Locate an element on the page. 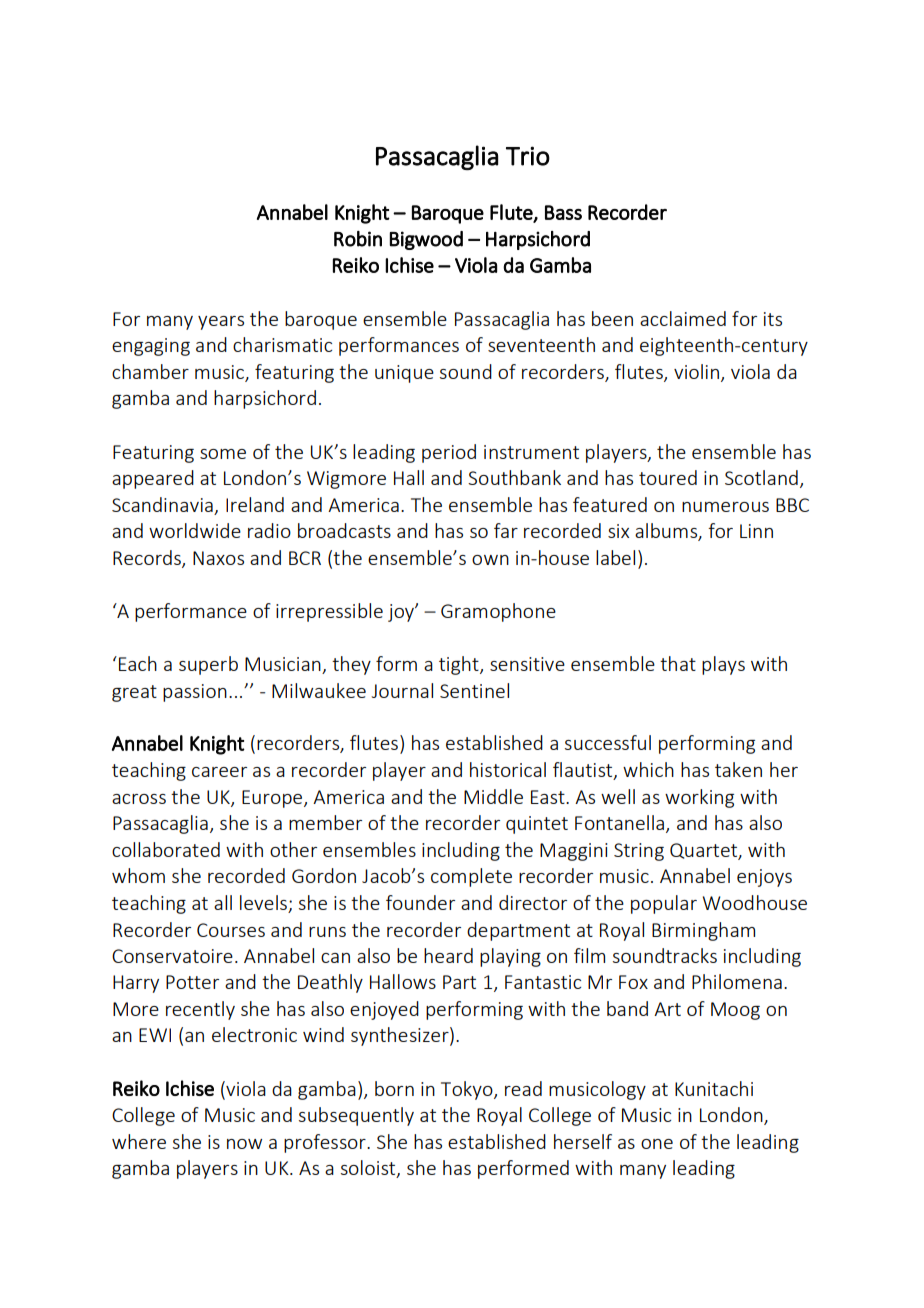 This page has height=1308, width=924. Robin is located at coordinates (358, 239).
